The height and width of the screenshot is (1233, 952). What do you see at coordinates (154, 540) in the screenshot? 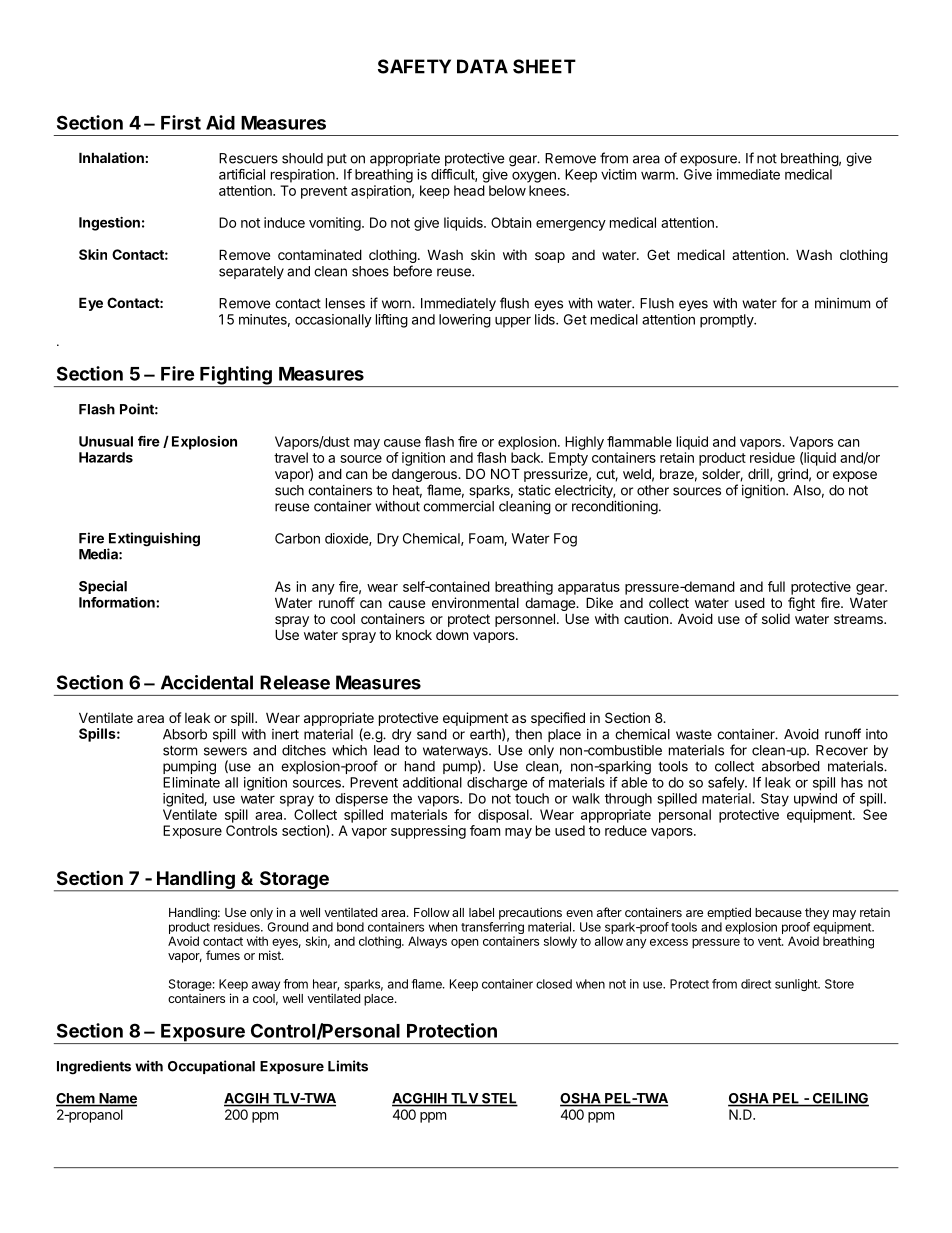
I see `Extinguishing` at bounding box center [154, 540].
